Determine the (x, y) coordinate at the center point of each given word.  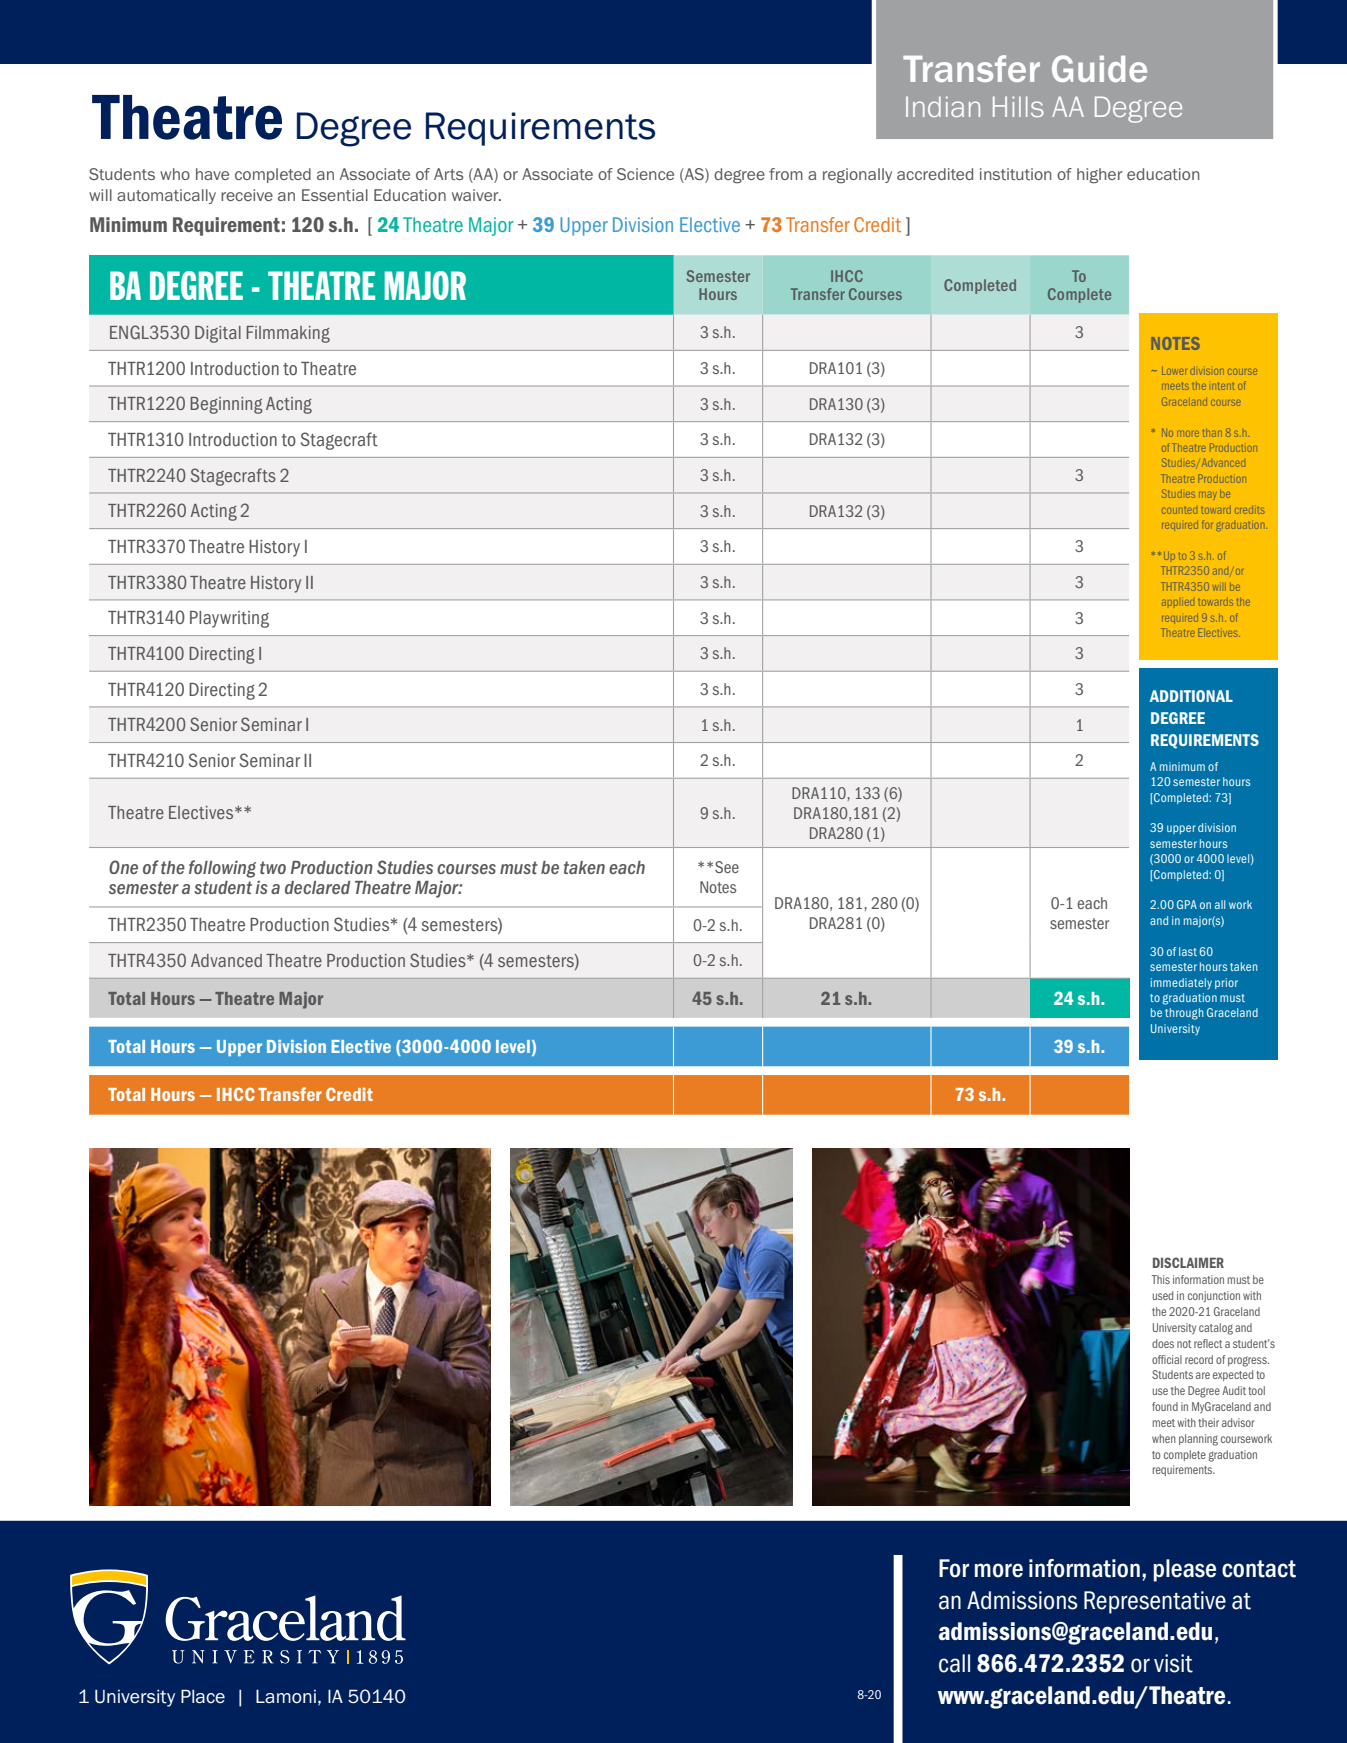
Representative (1155, 1602)
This (1161, 1279)
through (1184, 1014)
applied (1178, 603)
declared (317, 887)
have (212, 174)
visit (1173, 1663)
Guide (1099, 68)
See (727, 867)
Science (645, 174)
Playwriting (229, 619)
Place (203, 1696)
